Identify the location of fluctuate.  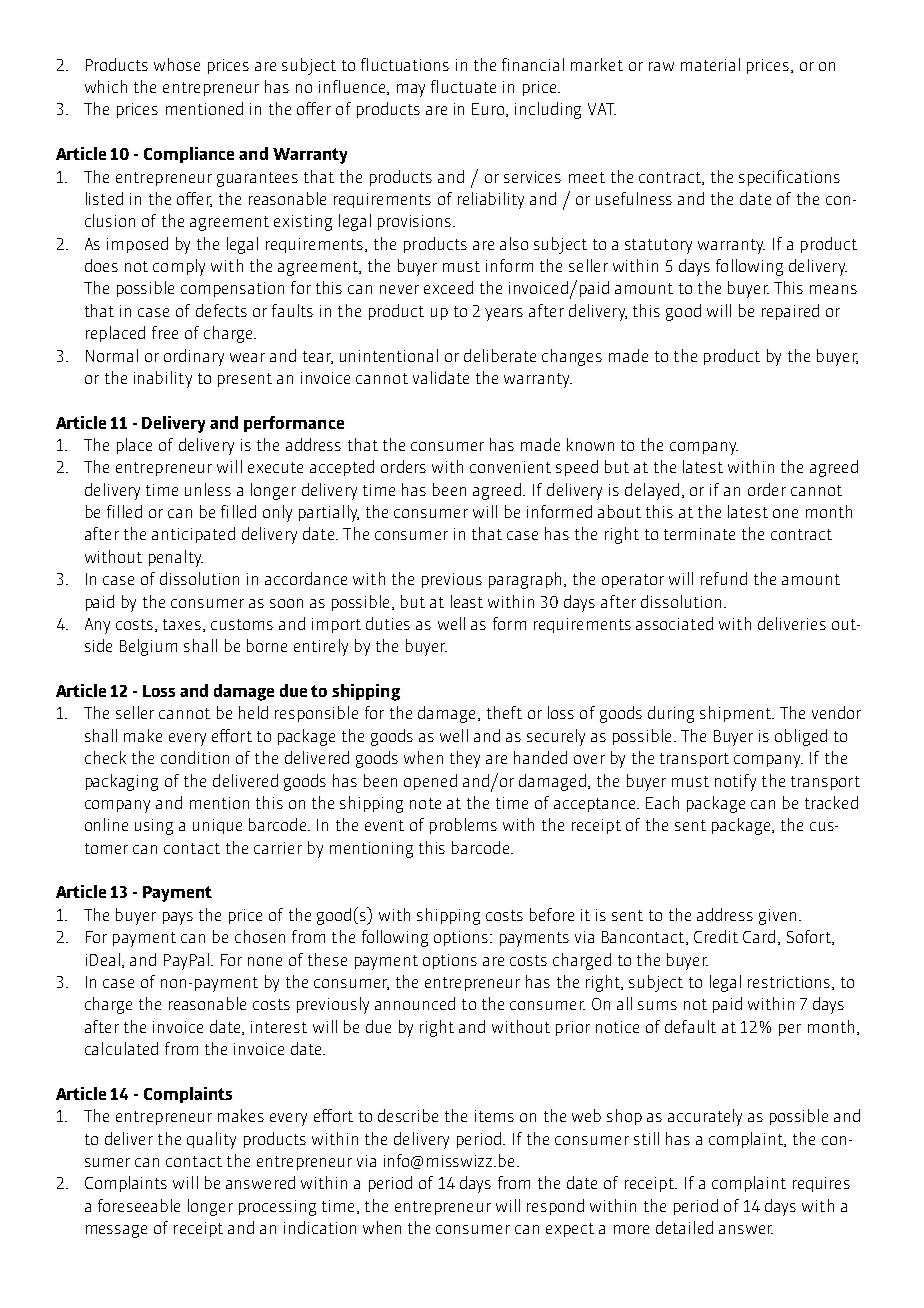
(463, 86).
